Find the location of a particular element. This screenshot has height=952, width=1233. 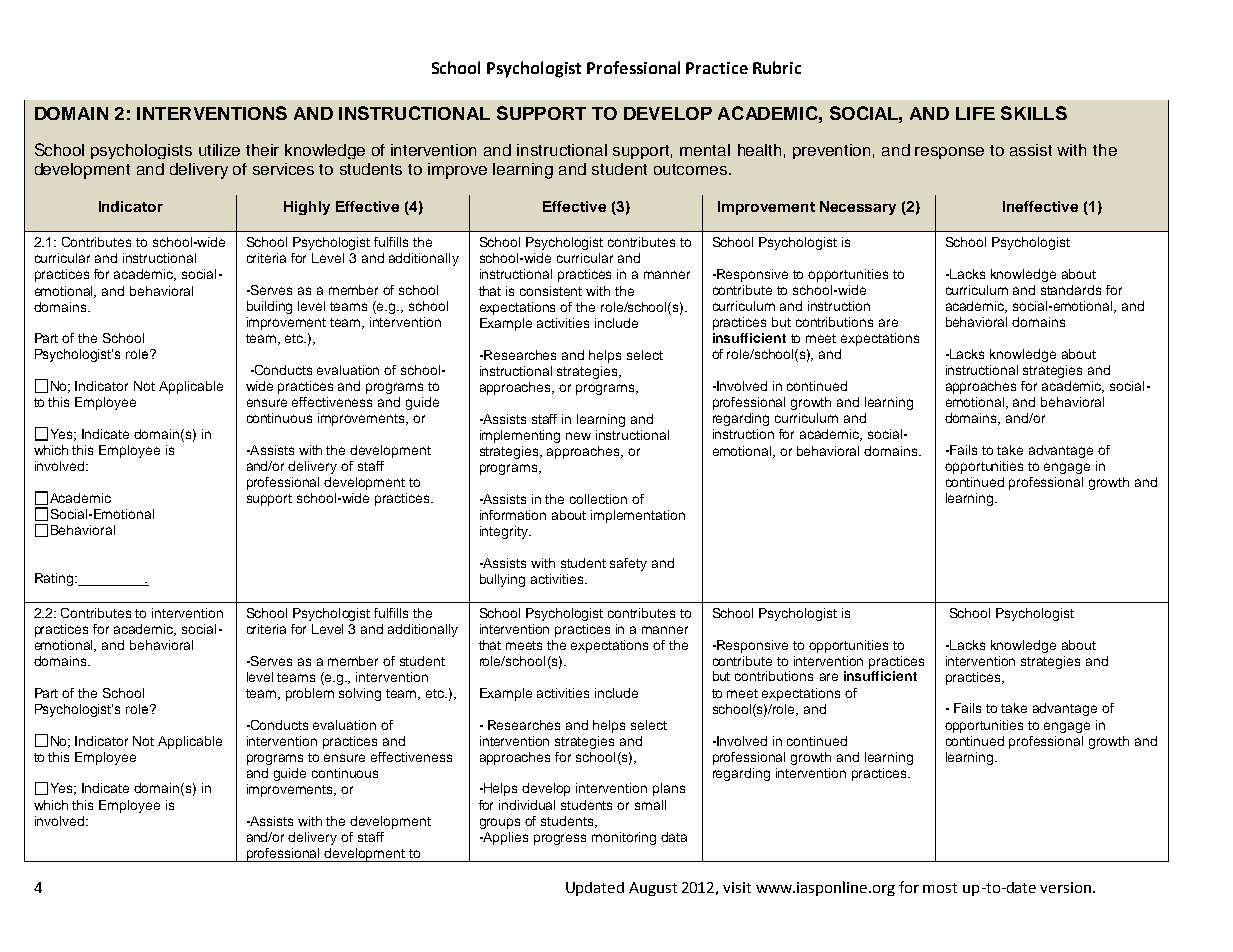

collection is located at coordinates (598, 499).
